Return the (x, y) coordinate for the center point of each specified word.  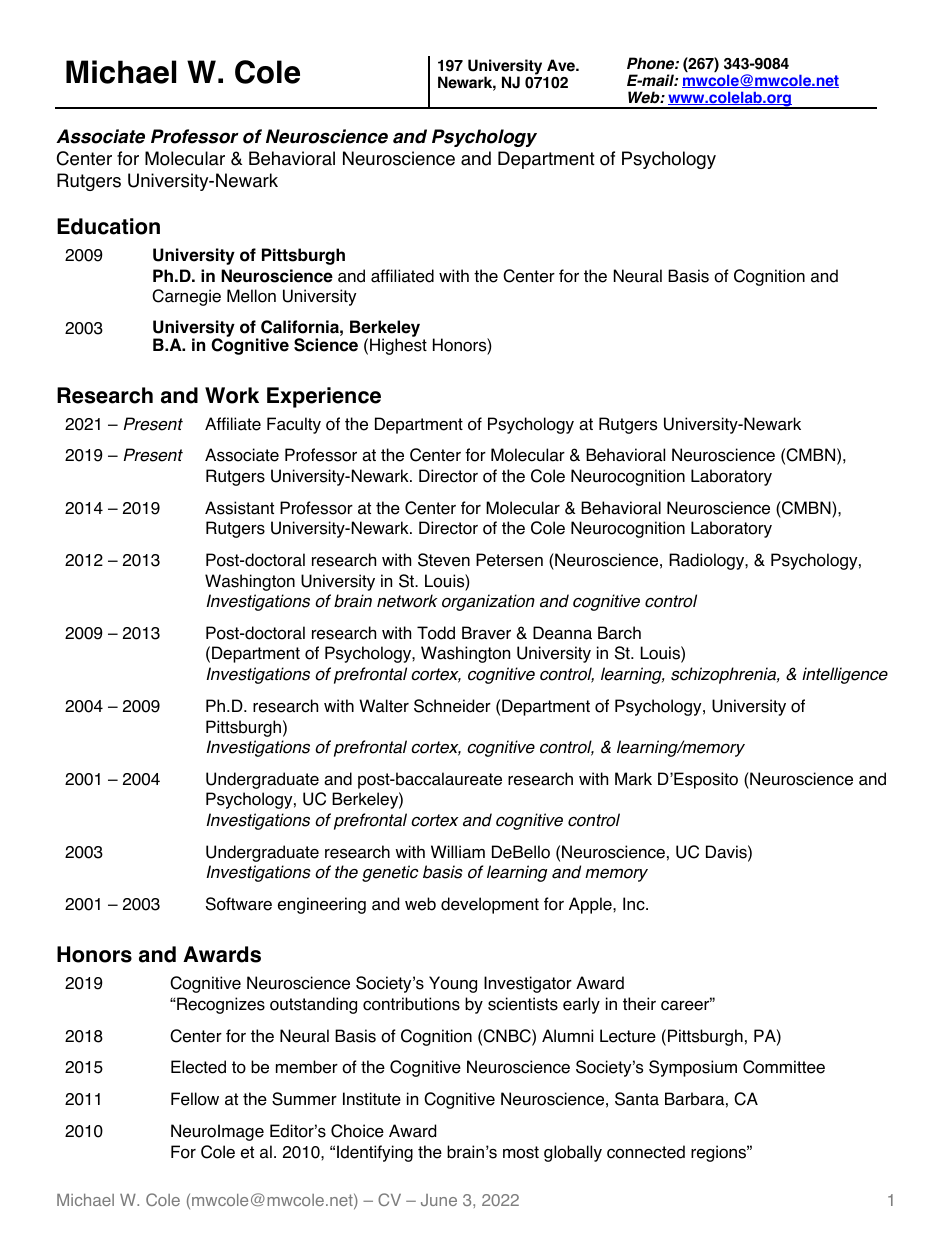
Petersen (509, 560)
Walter (384, 706)
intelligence (845, 675)
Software (239, 904)
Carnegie (186, 297)
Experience (324, 397)
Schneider (452, 706)
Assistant (239, 508)
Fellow (195, 1099)
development (490, 905)
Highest (398, 346)
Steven (444, 560)
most (521, 1152)
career (686, 1005)
